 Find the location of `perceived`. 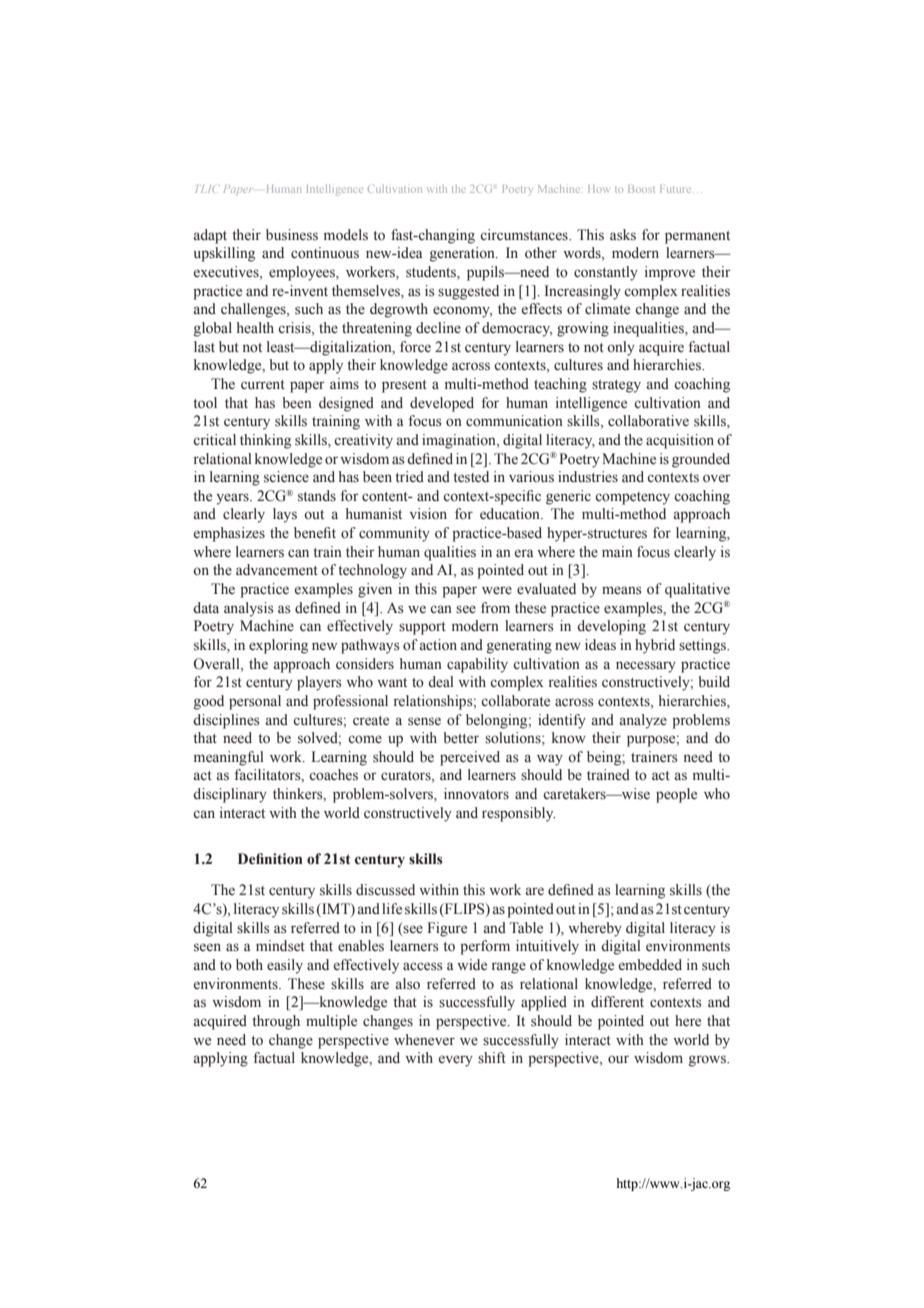

perceived is located at coordinates (470, 758).
